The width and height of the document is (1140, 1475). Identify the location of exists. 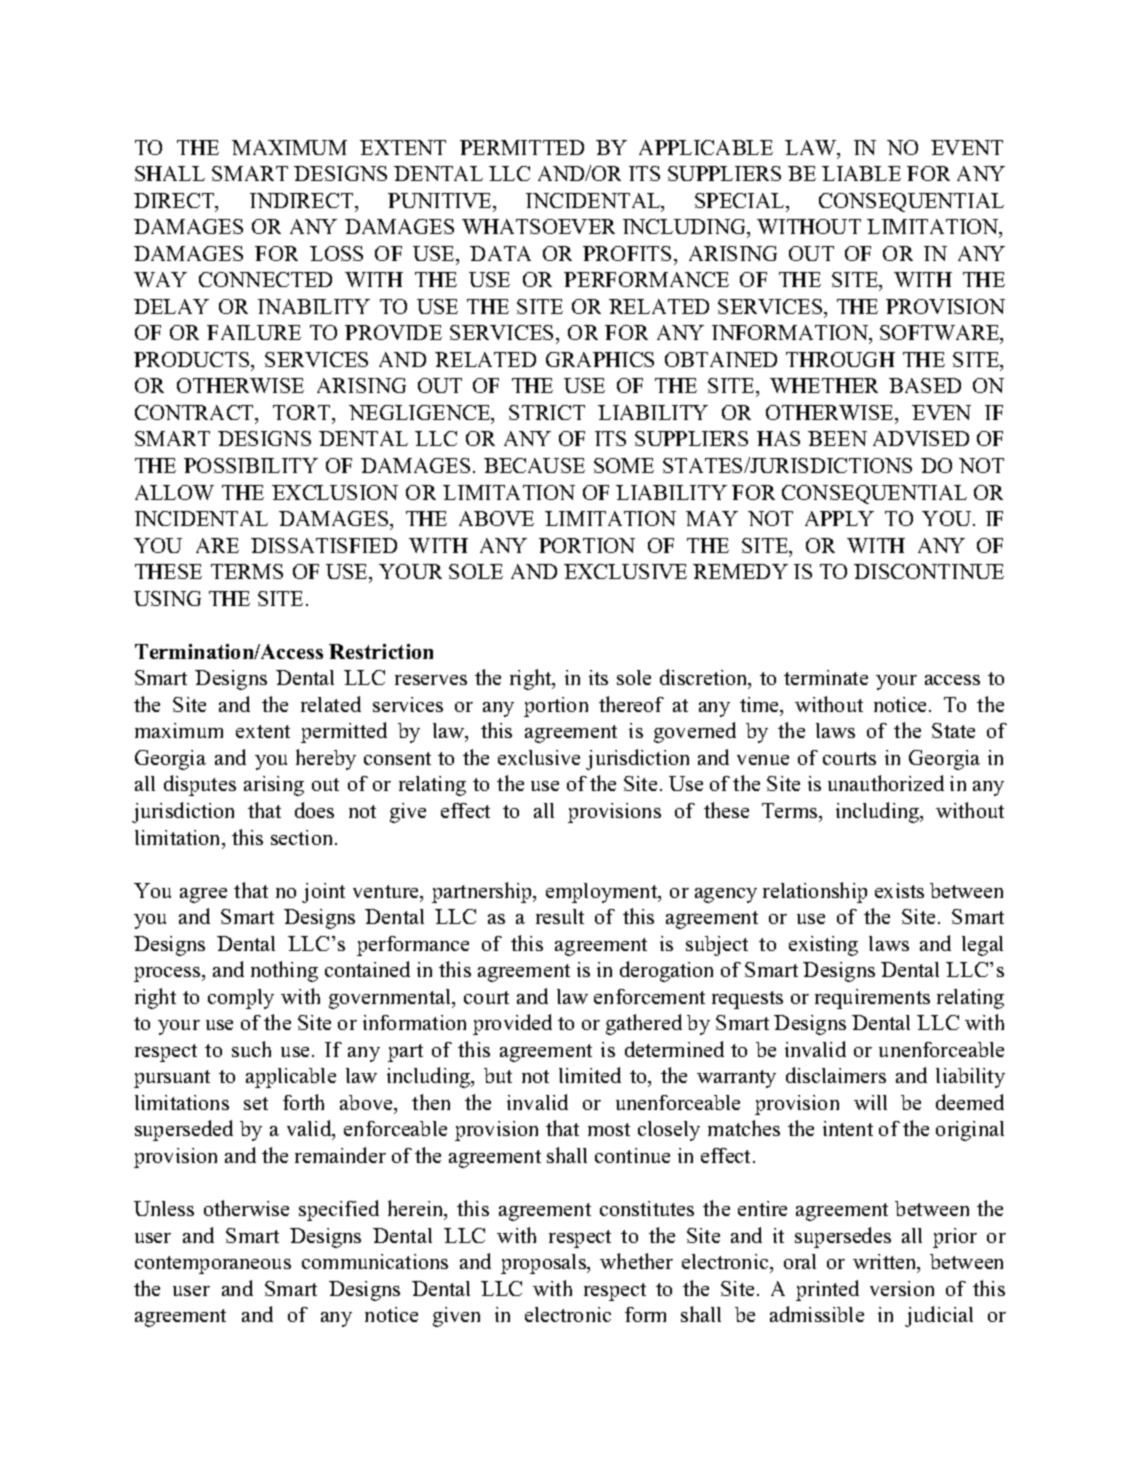
(899, 890).
